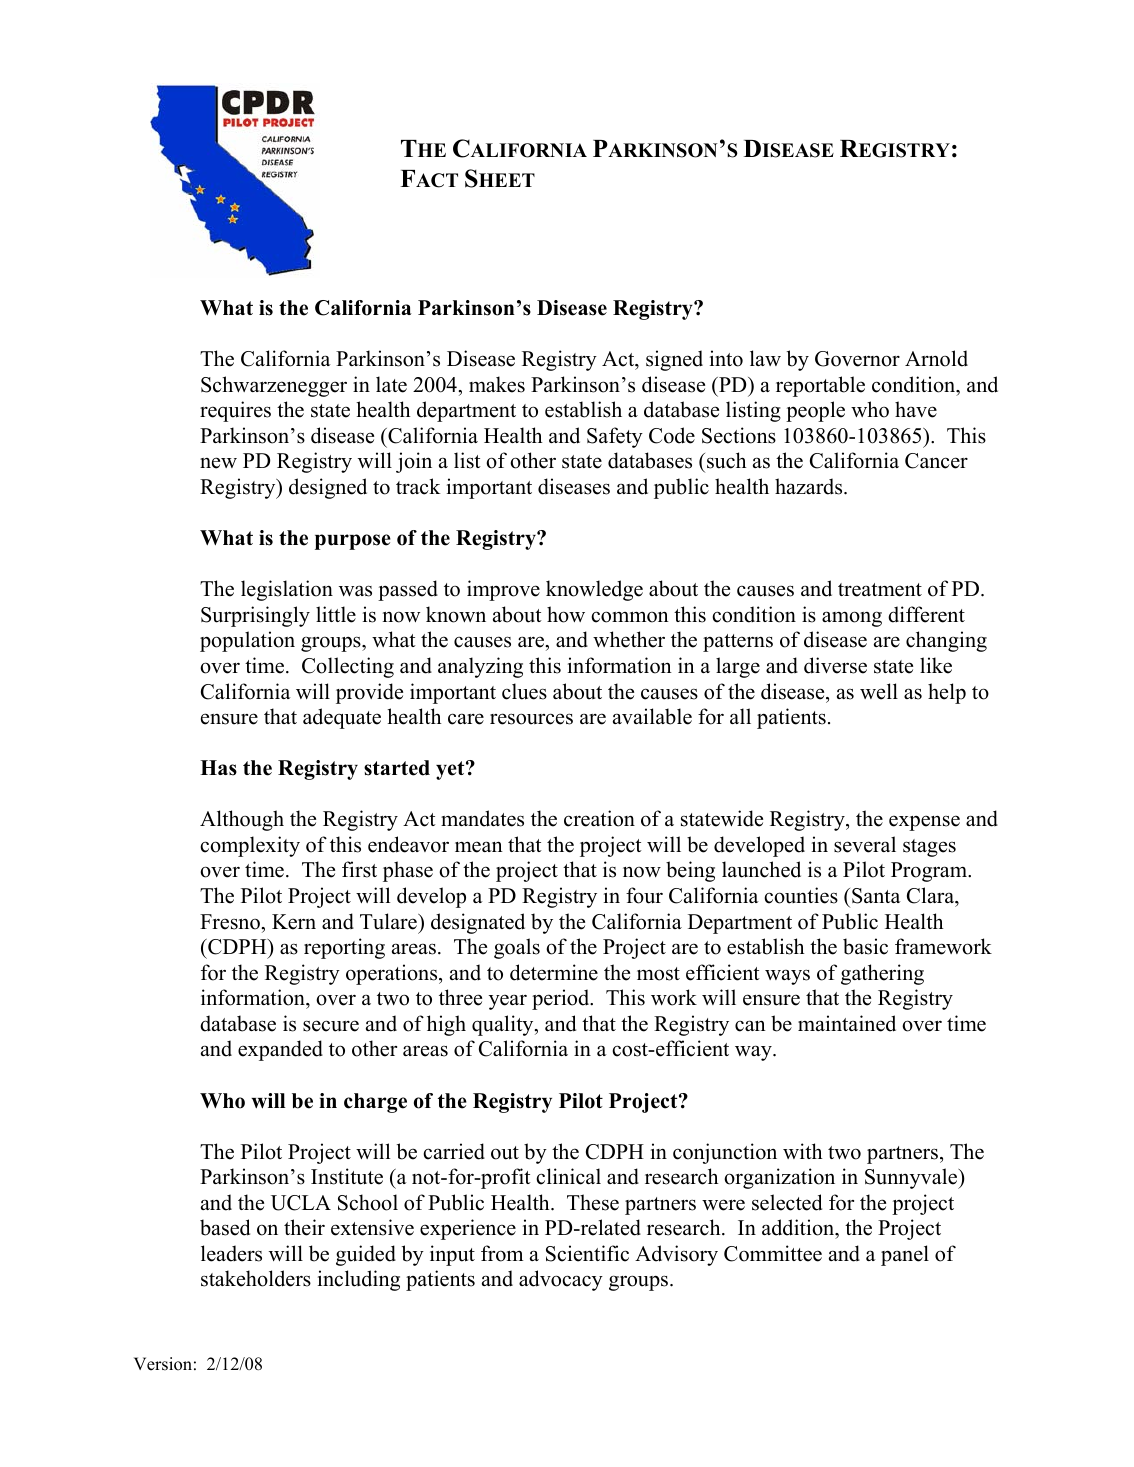  What do you see at coordinates (562, 999) in the screenshot?
I see `period` at bounding box center [562, 999].
